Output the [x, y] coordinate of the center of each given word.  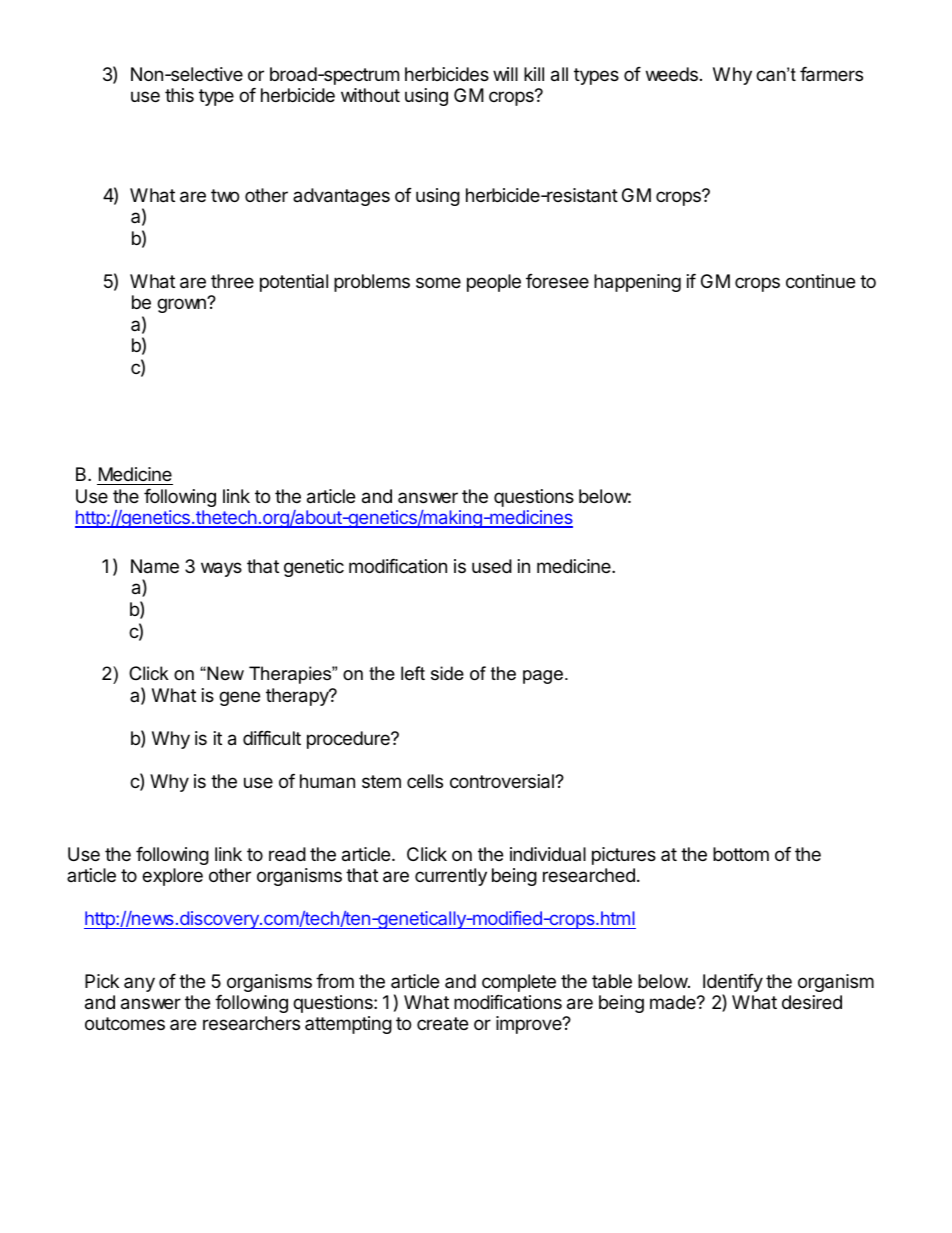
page [544, 677]
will [505, 74]
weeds [672, 74]
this [179, 95]
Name [155, 566]
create [442, 1023]
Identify [733, 984]
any [139, 984]
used [492, 566]
